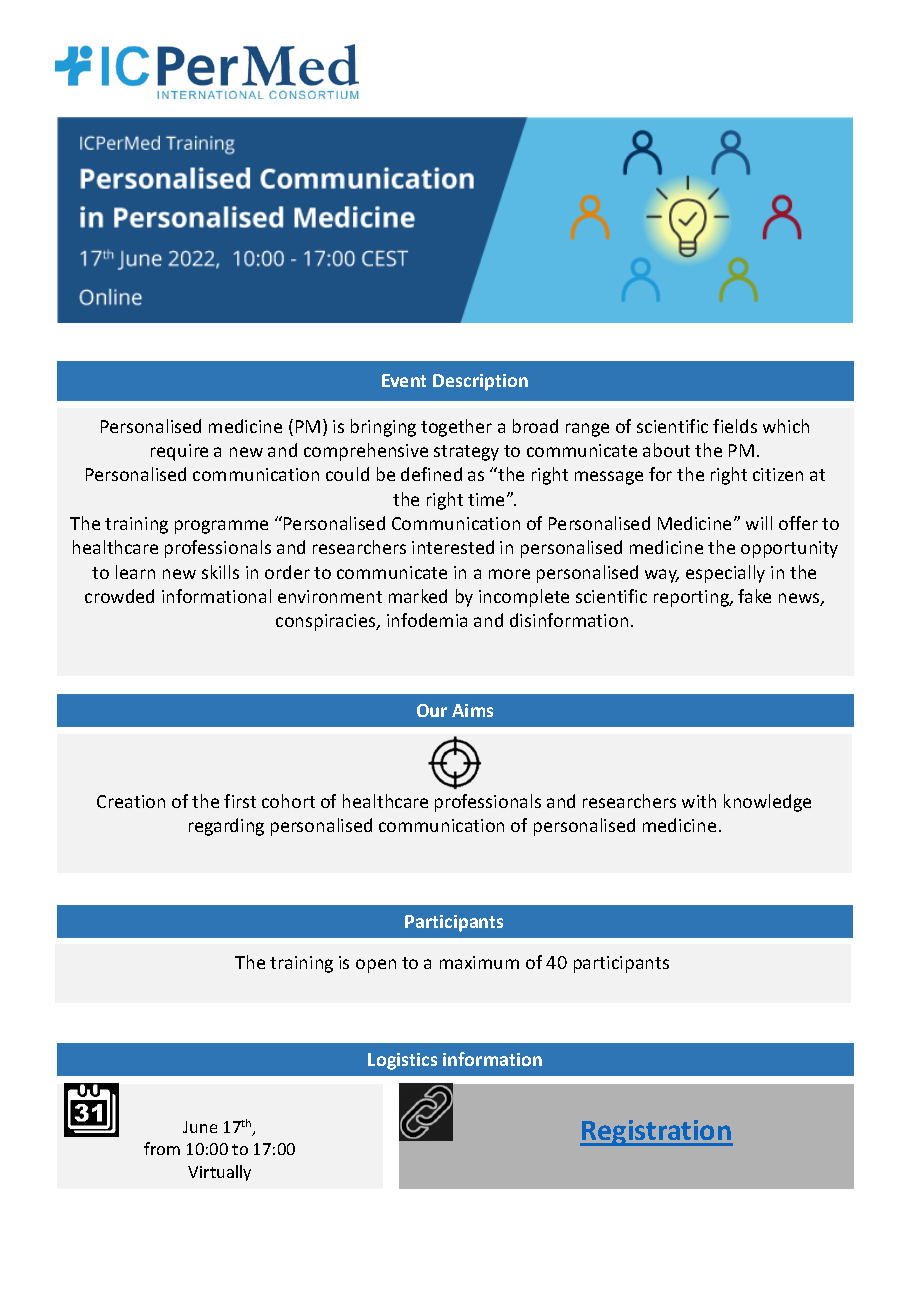  What do you see at coordinates (472, 710) in the screenshot?
I see `Aims` at bounding box center [472, 710].
